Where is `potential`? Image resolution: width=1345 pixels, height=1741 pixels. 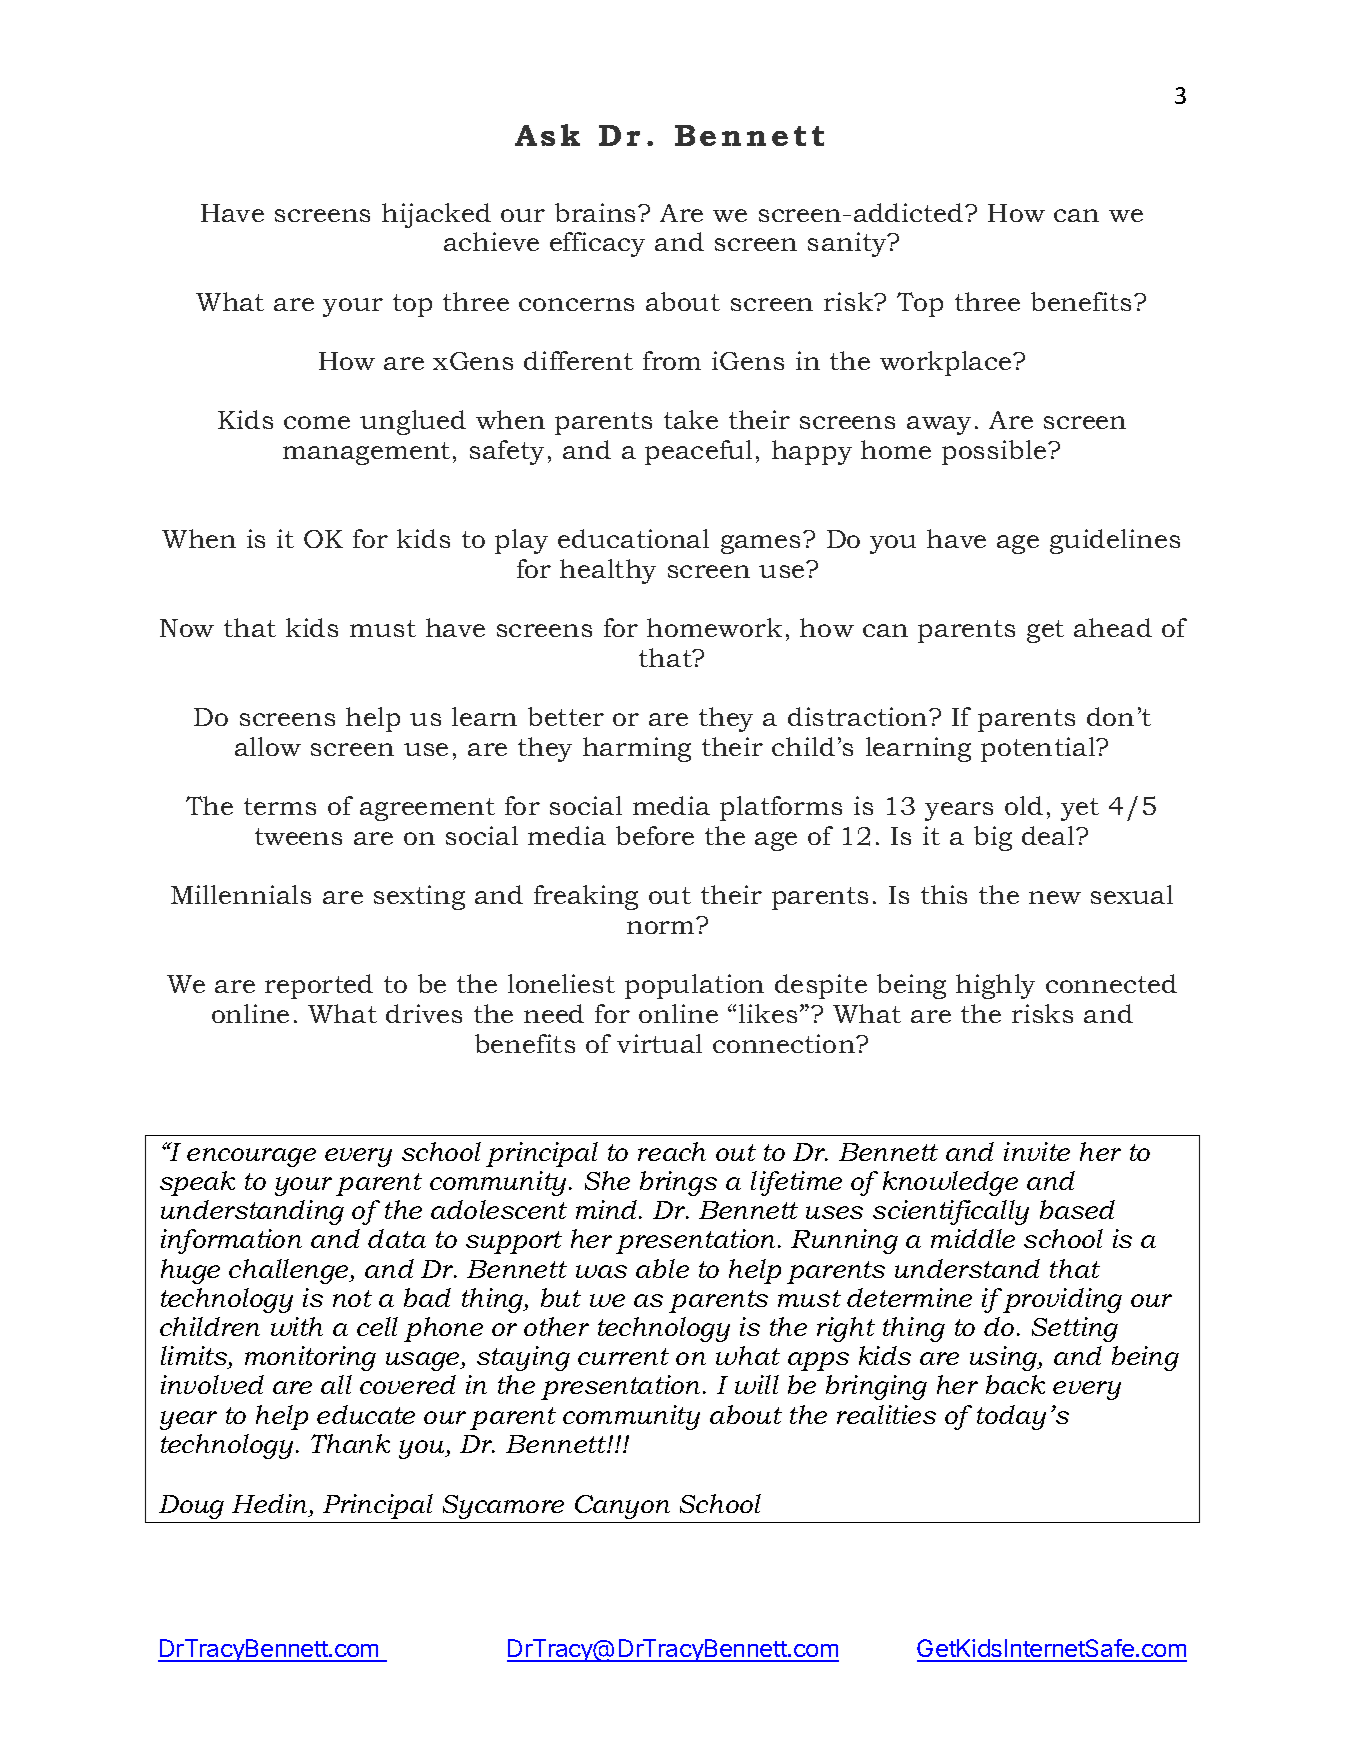 potential is located at coordinates (1039, 749).
